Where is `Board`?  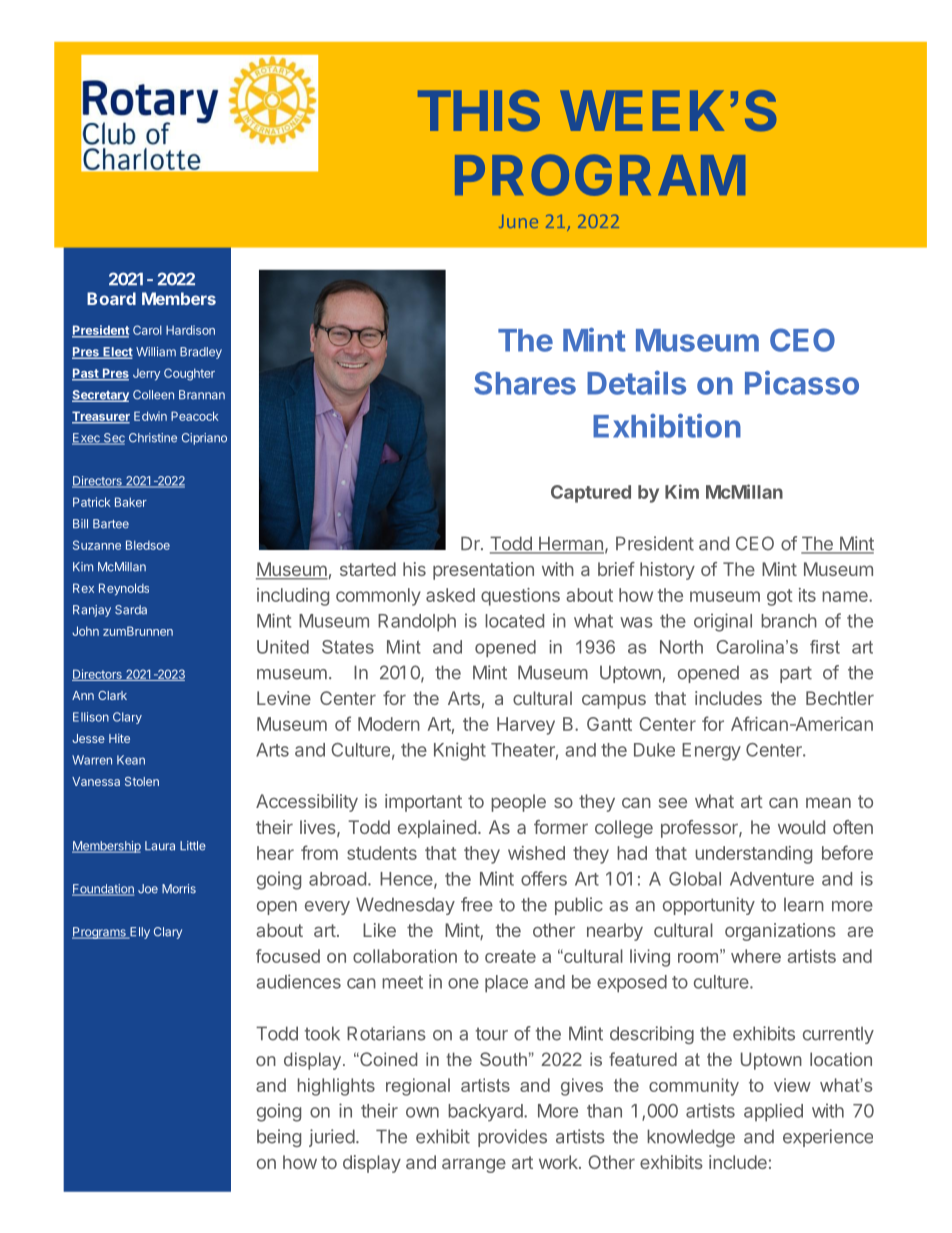 Board is located at coordinates (111, 298).
